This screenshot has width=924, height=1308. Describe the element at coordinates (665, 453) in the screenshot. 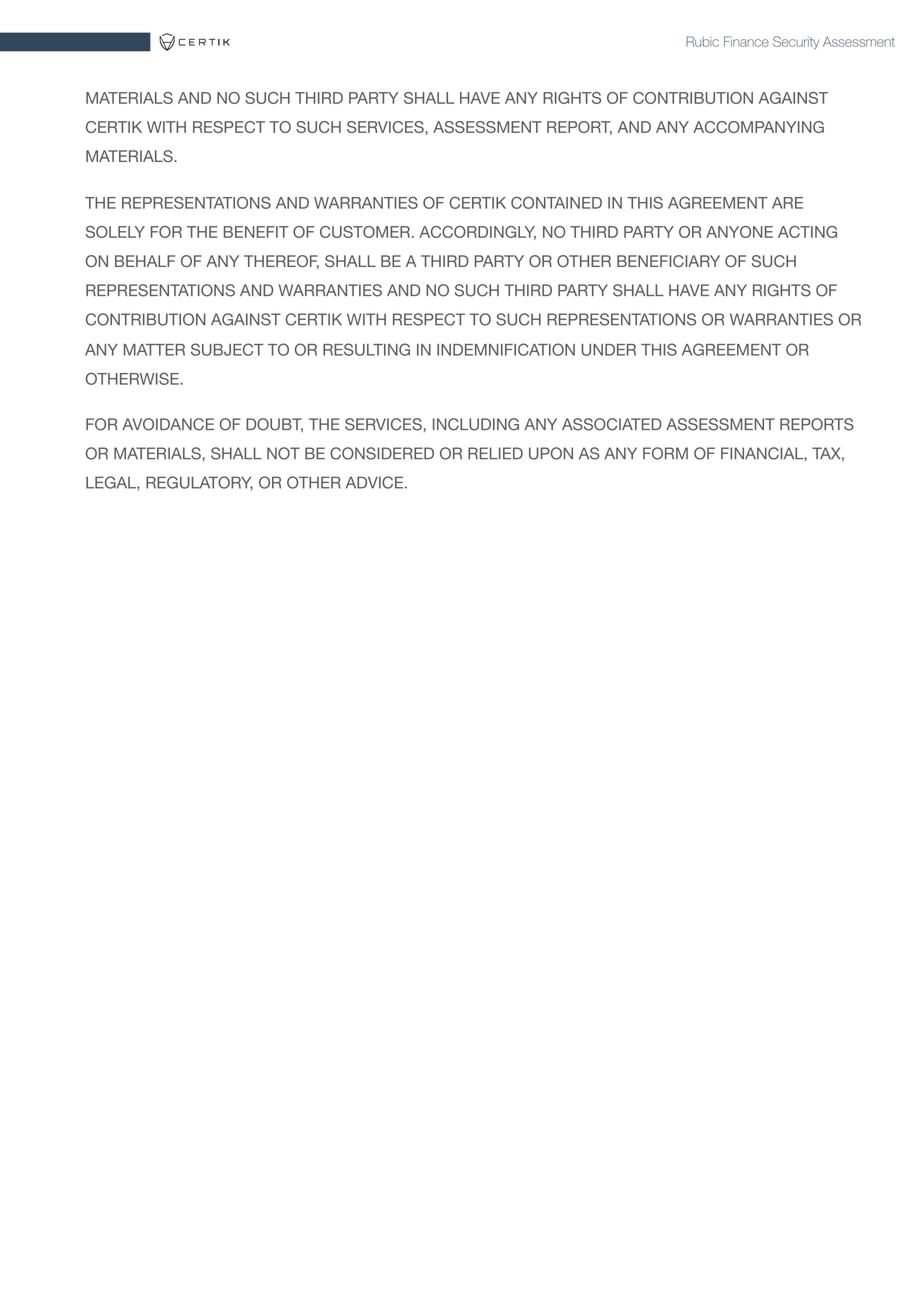

I see `FORM` at that location.
